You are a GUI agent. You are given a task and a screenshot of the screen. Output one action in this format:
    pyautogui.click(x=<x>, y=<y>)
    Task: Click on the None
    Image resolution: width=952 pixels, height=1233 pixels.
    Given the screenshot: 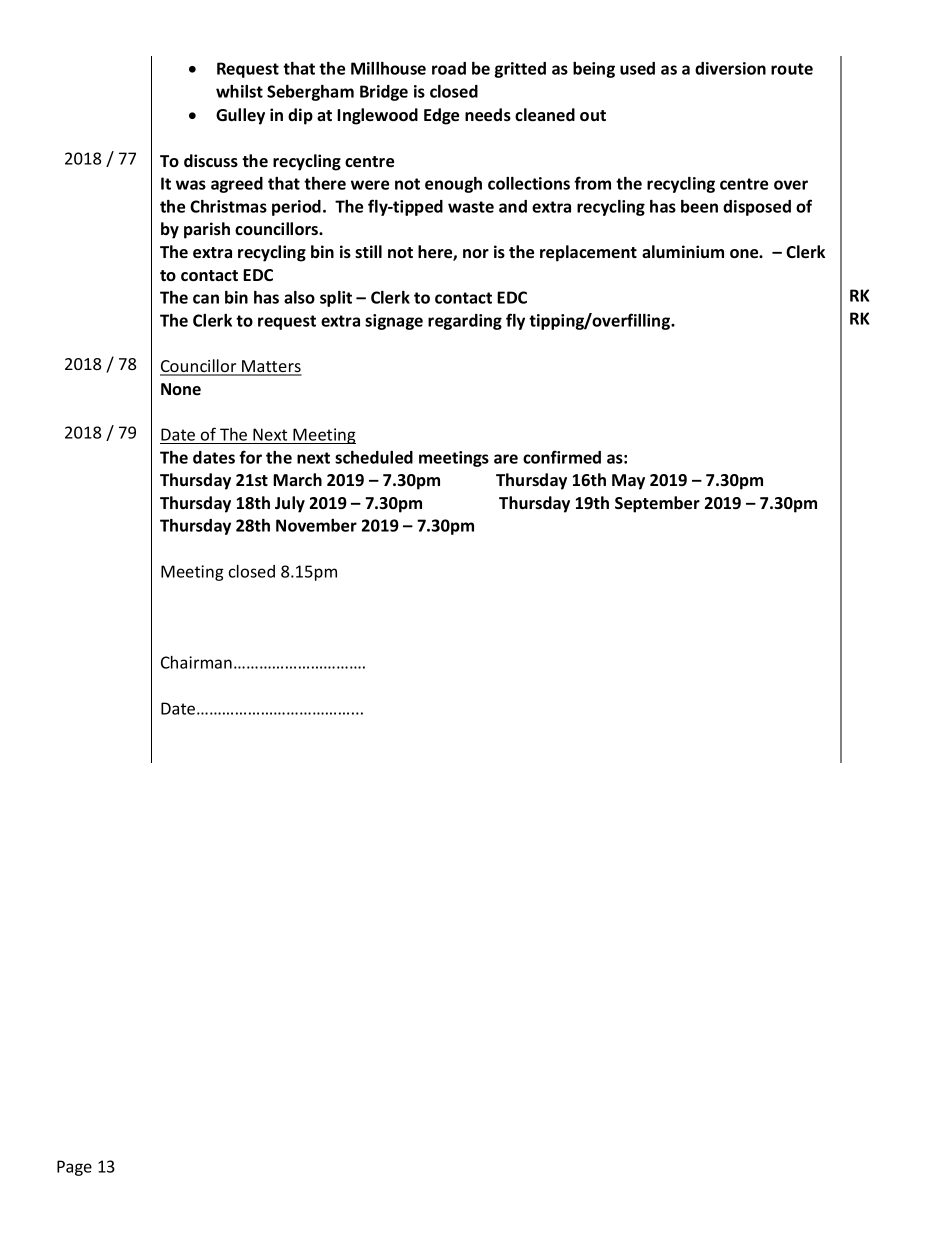 What is the action you would take?
    pyautogui.click(x=181, y=389)
